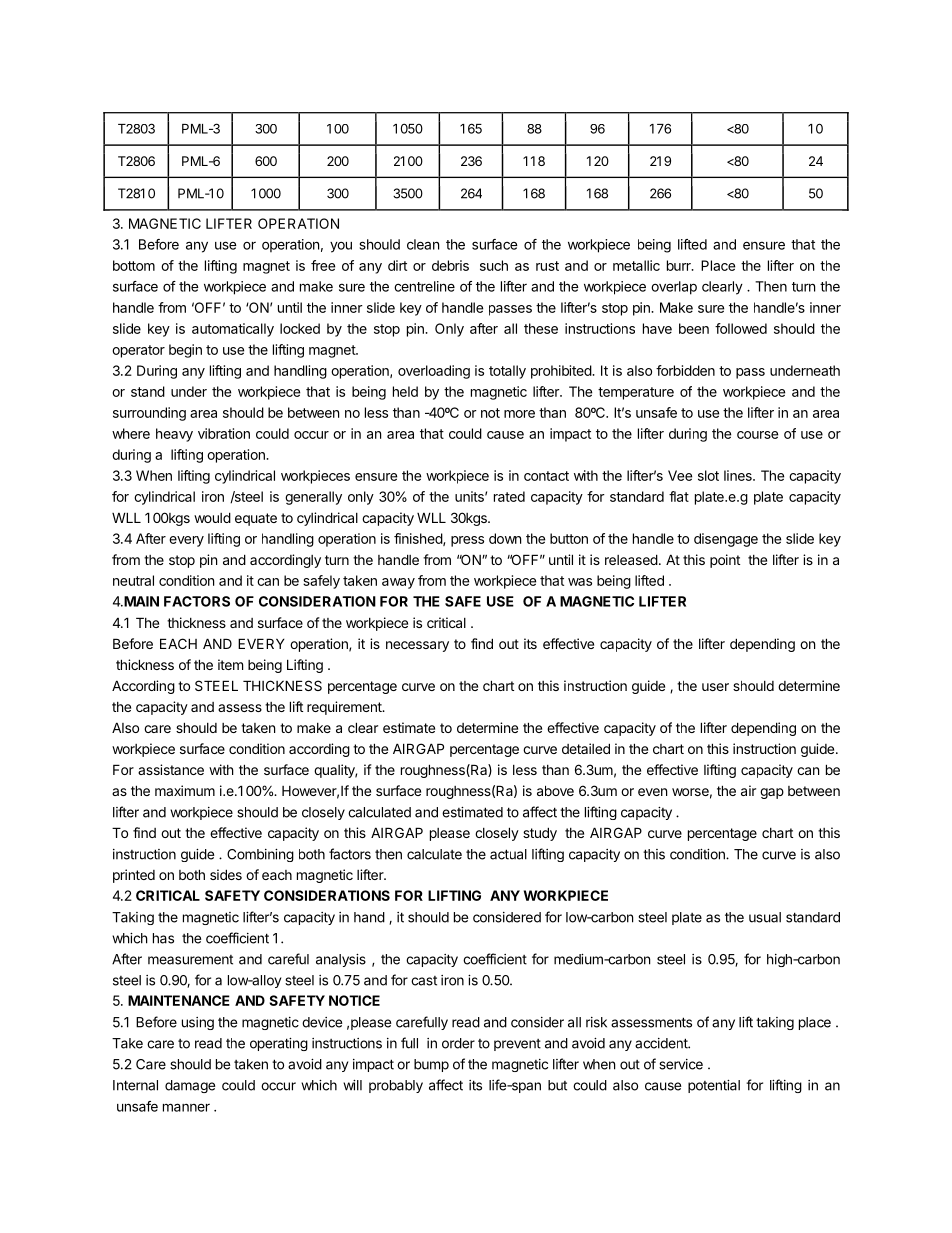  I want to click on overlap, so click(674, 288).
